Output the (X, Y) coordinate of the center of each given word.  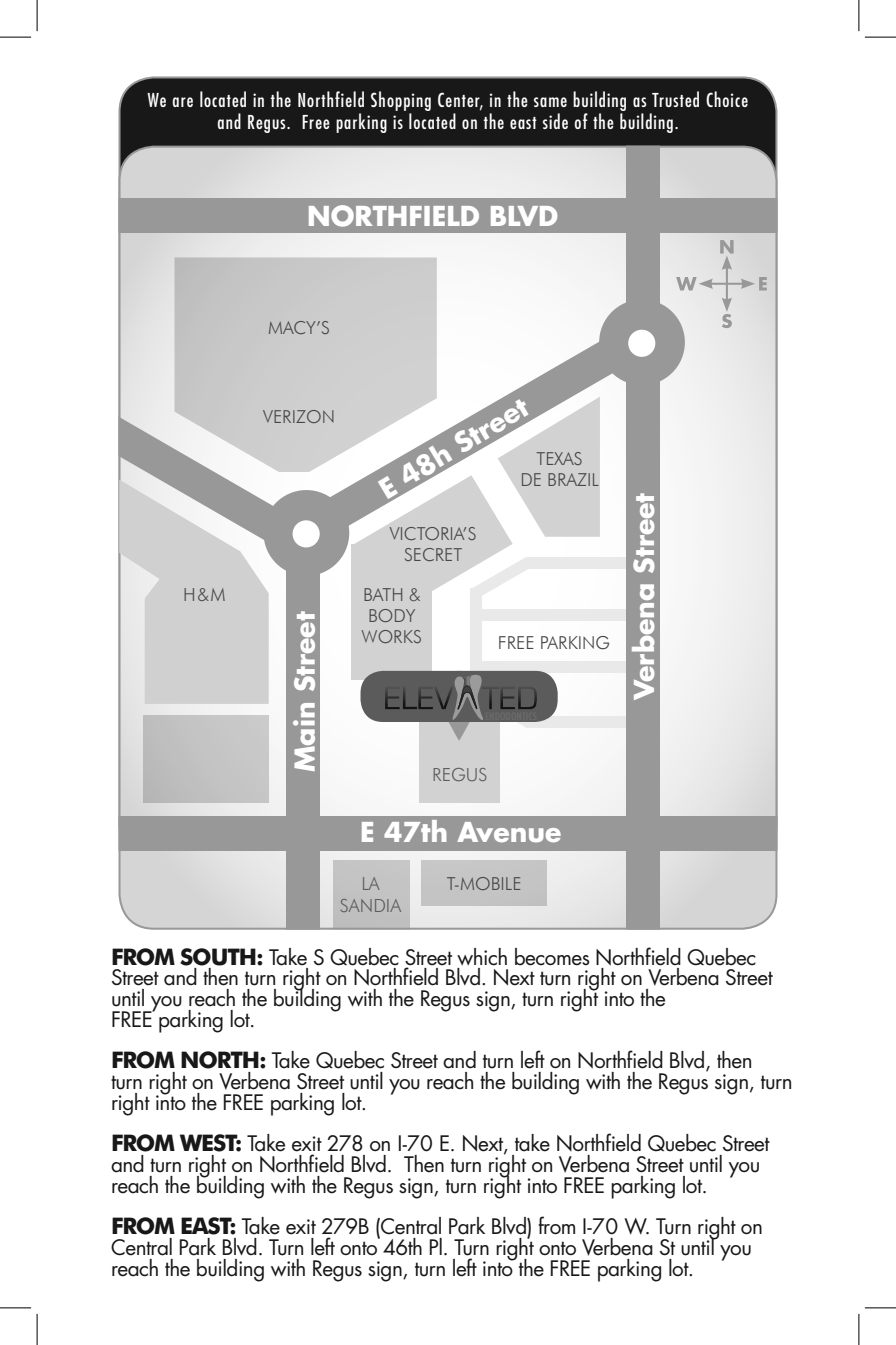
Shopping (401, 101)
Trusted (675, 99)
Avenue (509, 832)
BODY (392, 615)
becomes (552, 957)
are (182, 102)
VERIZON (298, 416)
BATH (383, 594)
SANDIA (371, 905)
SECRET (433, 554)
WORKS (391, 636)
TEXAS (559, 458)
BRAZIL (573, 479)
